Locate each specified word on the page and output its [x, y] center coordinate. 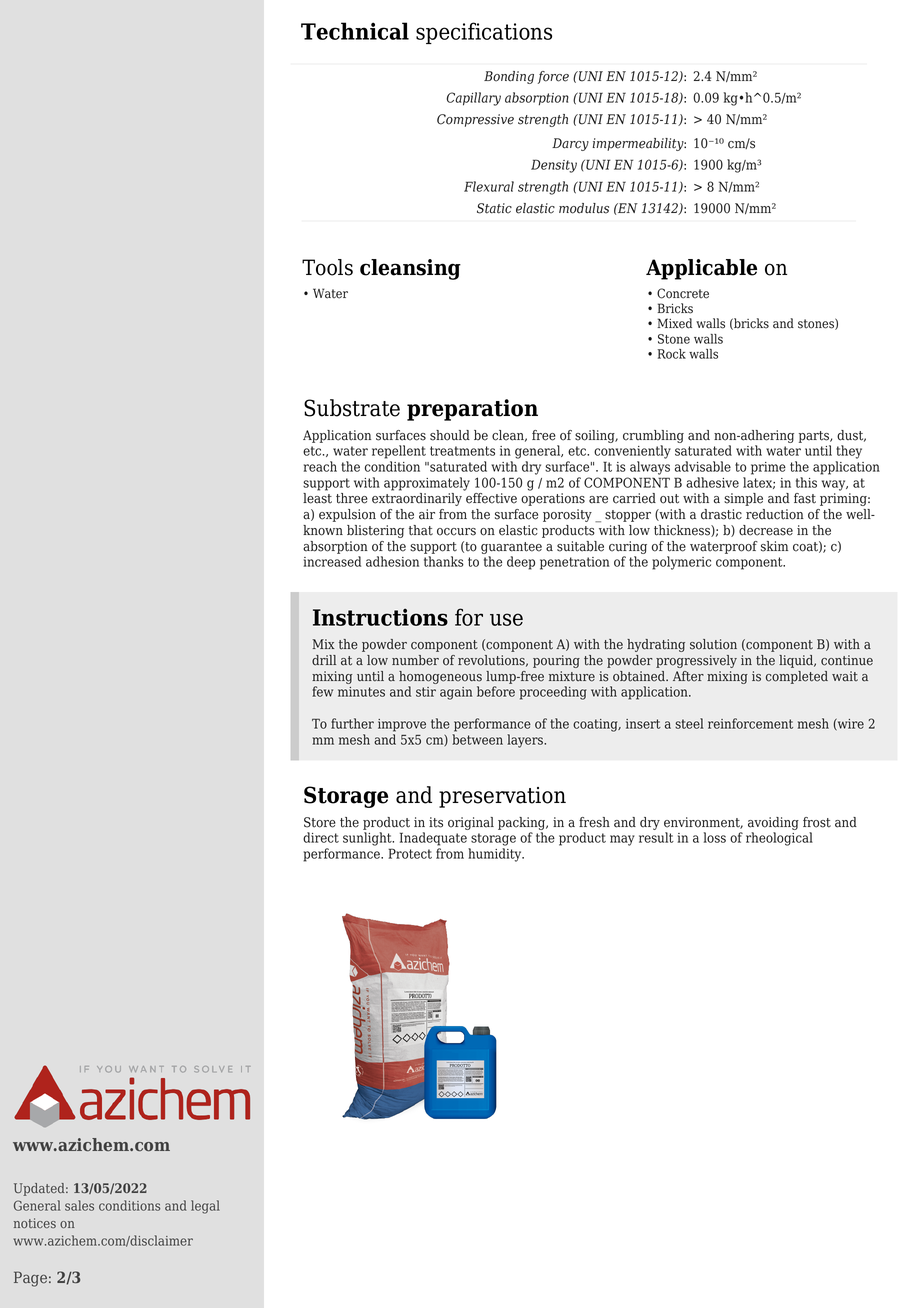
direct [321, 837]
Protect [410, 853]
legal [205, 1207]
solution [713, 644]
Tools [327, 267]
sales [79, 1205]
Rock [671, 354]
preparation [472, 410]
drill [324, 660]
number [415, 660]
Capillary [474, 99]
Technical [355, 31]
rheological [779, 839]
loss [715, 837]
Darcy [570, 144]
